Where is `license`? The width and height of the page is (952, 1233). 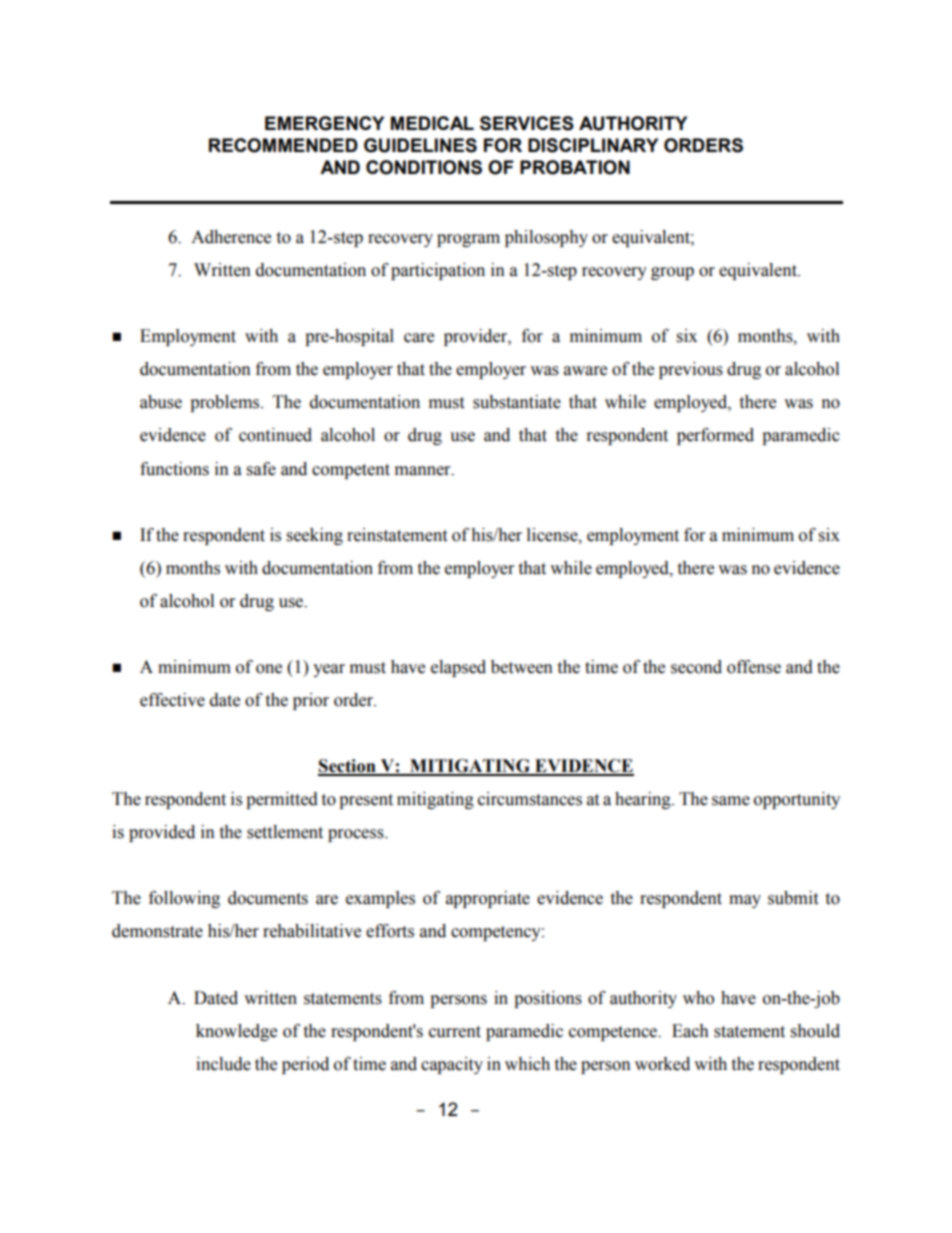
license is located at coordinates (553, 535).
